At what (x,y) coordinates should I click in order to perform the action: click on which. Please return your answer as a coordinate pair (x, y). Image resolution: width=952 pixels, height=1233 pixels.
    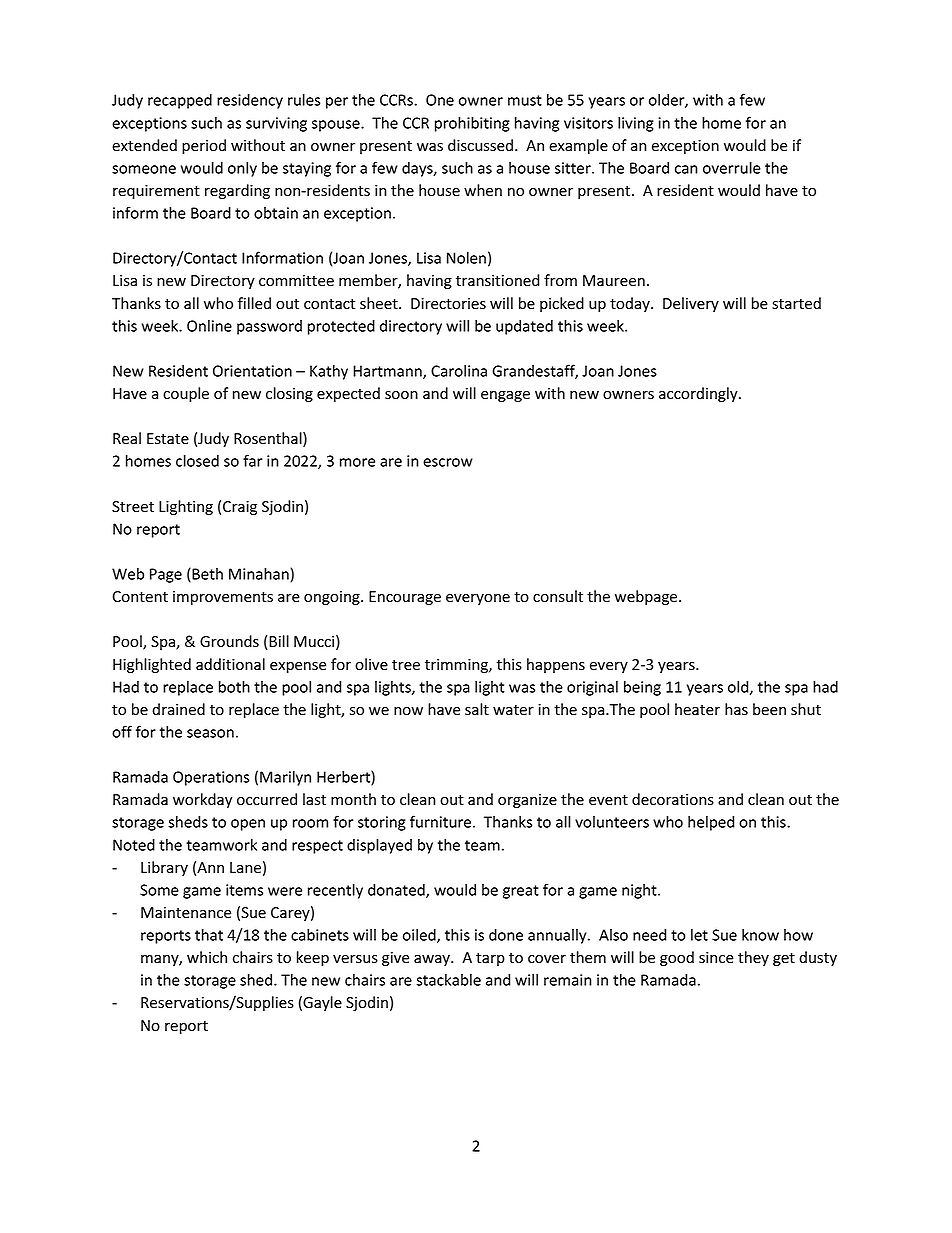
    Looking at the image, I should click on (207, 957).
